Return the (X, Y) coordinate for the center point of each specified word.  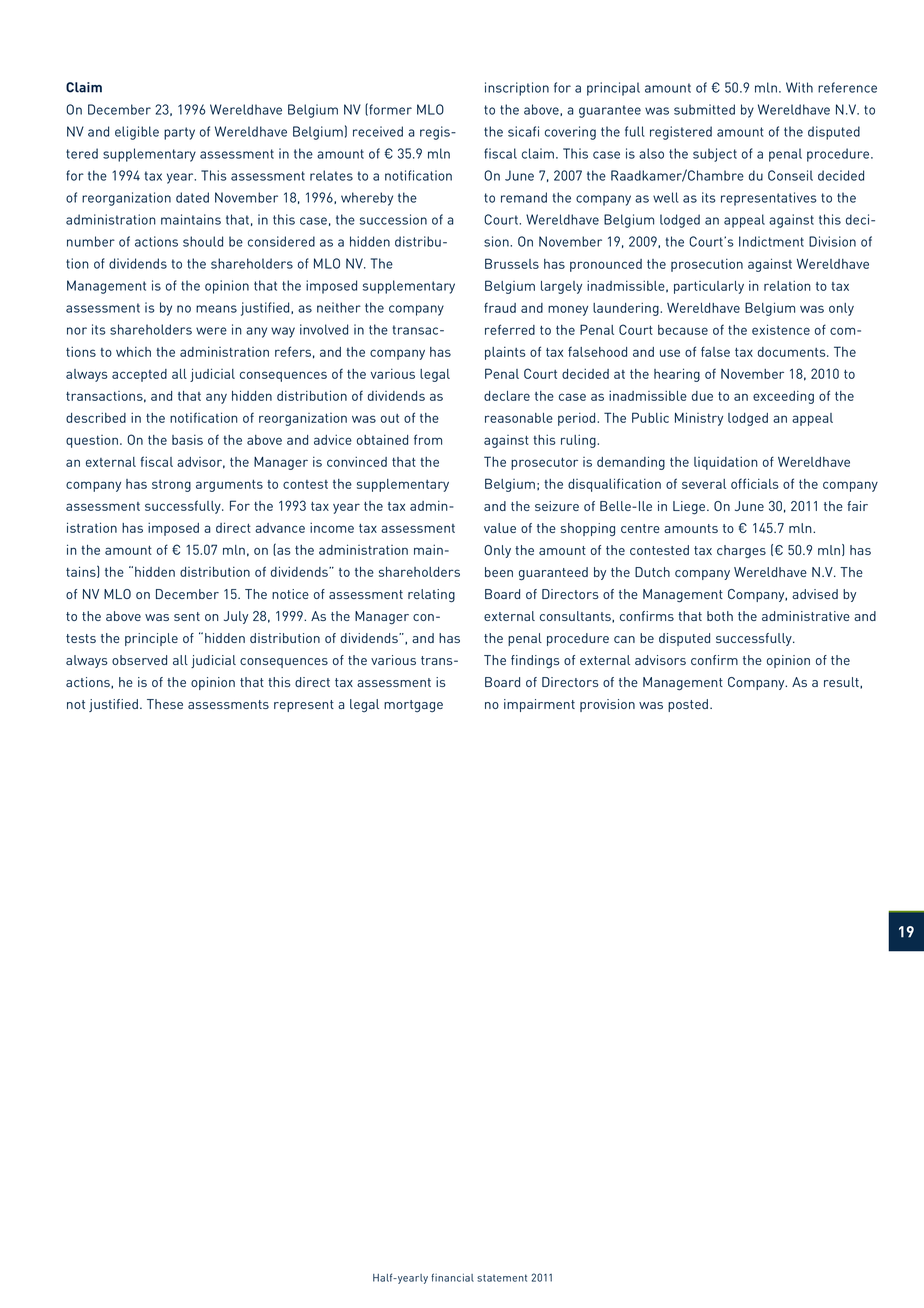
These (165, 704)
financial (452, 1277)
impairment (539, 705)
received (378, 131)
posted (689, 705)
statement (502, 1278)
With (799, 87)
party (179, 133)
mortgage (413, 706)
